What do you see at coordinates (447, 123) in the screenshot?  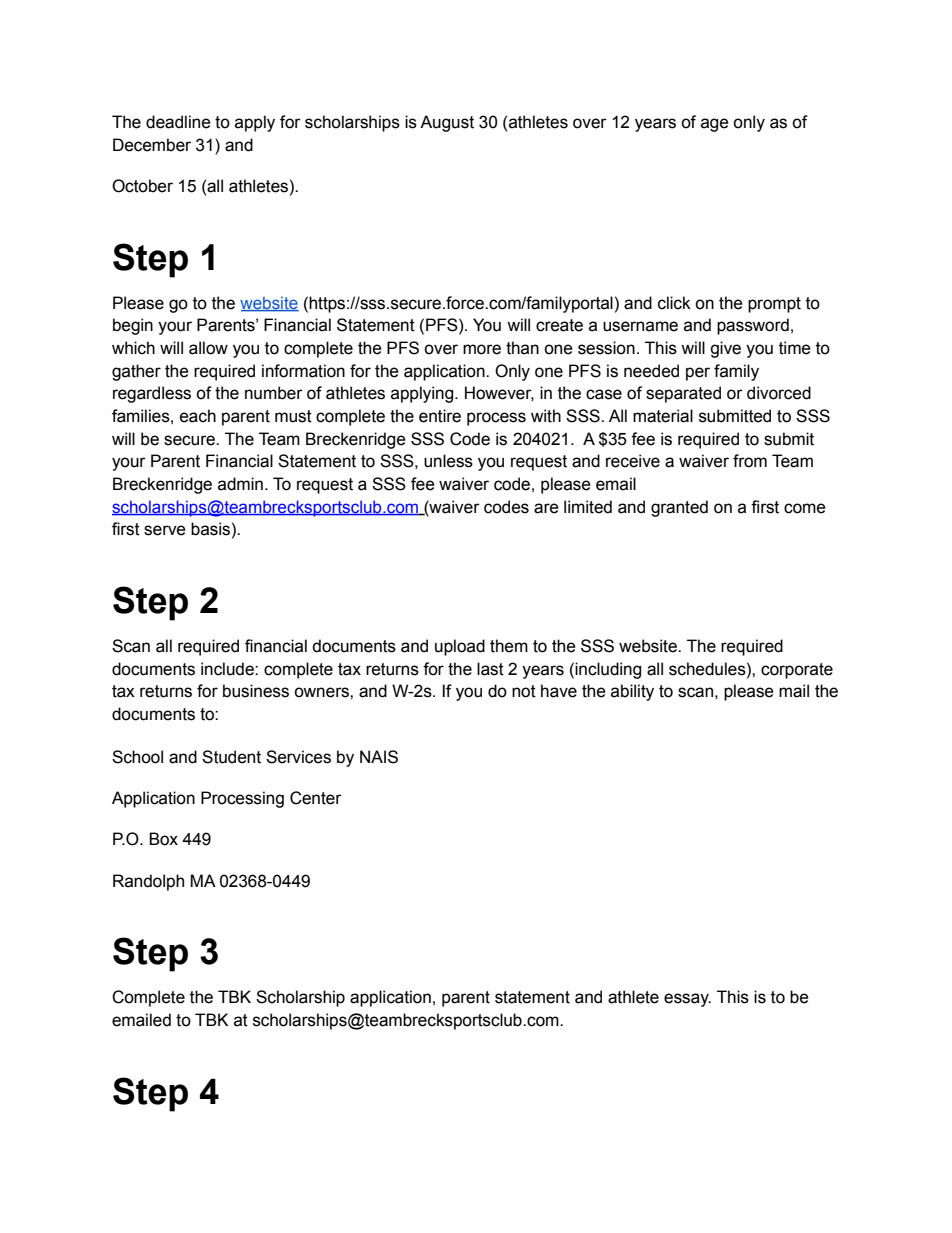 I see `August` at bounding box center [447, 123].
